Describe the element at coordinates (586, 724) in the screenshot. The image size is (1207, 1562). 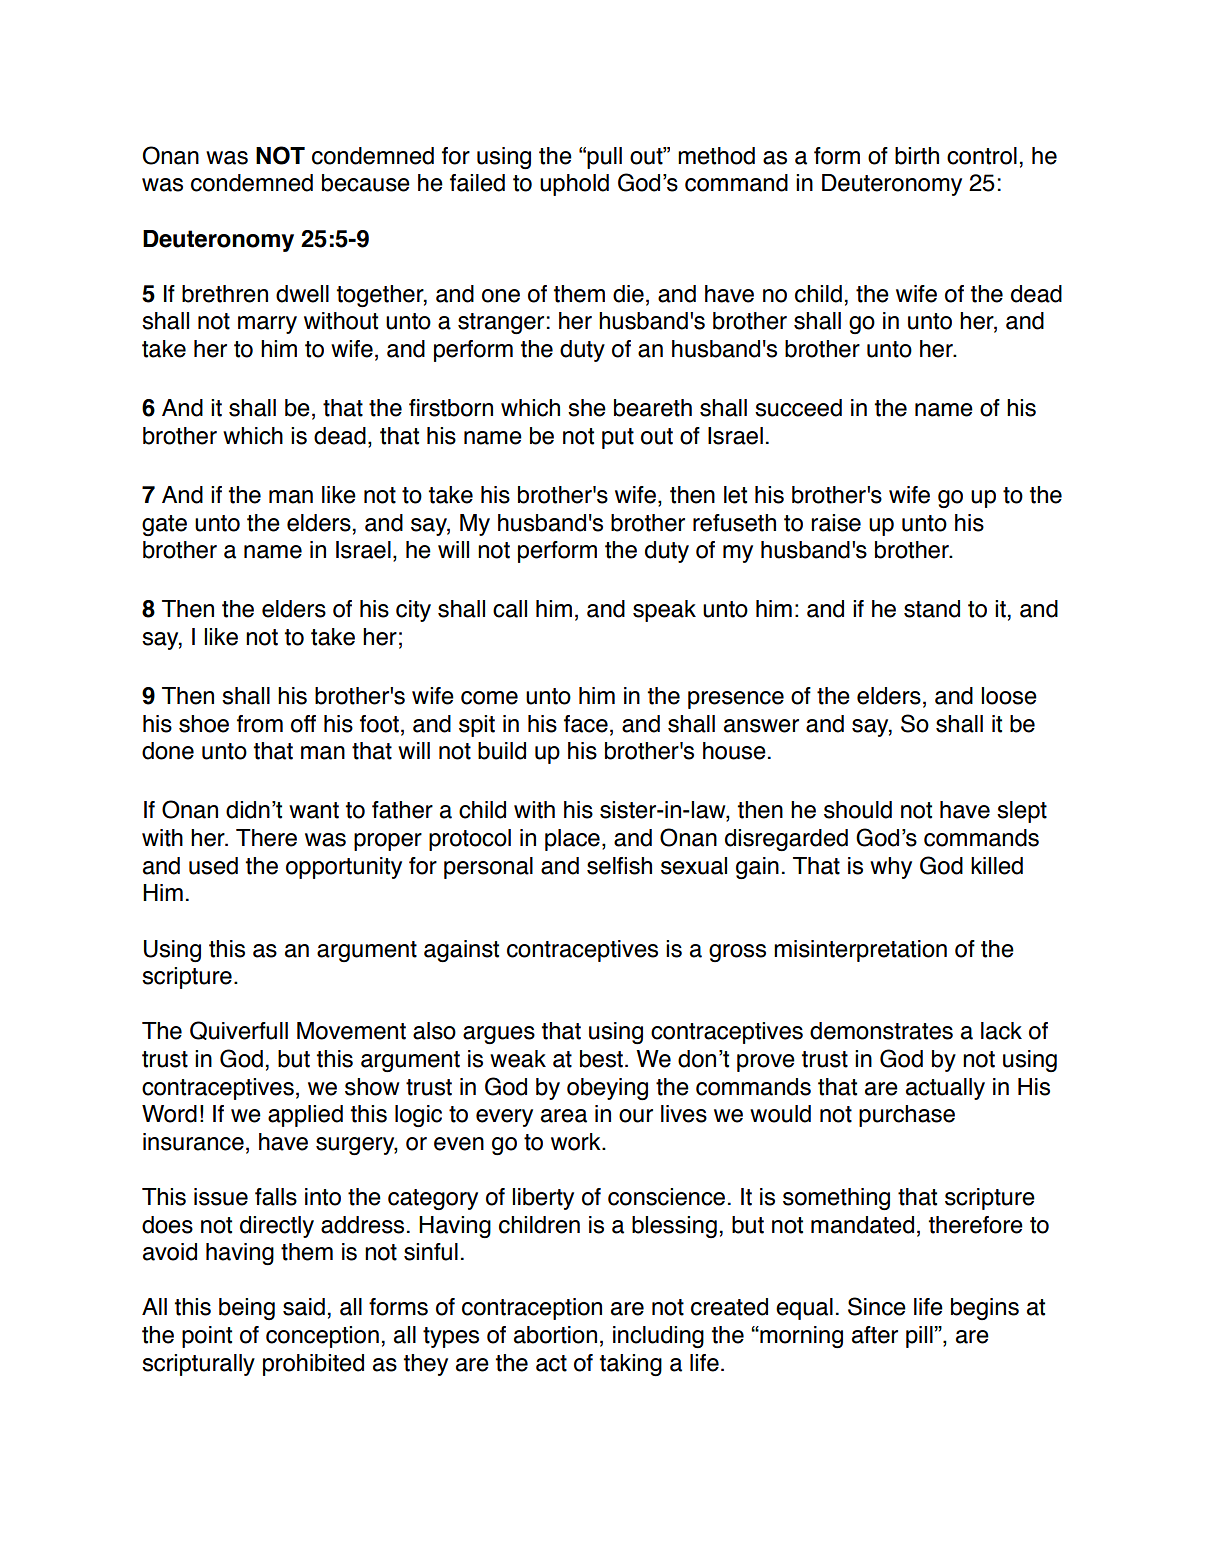
I see `face` at that location.
